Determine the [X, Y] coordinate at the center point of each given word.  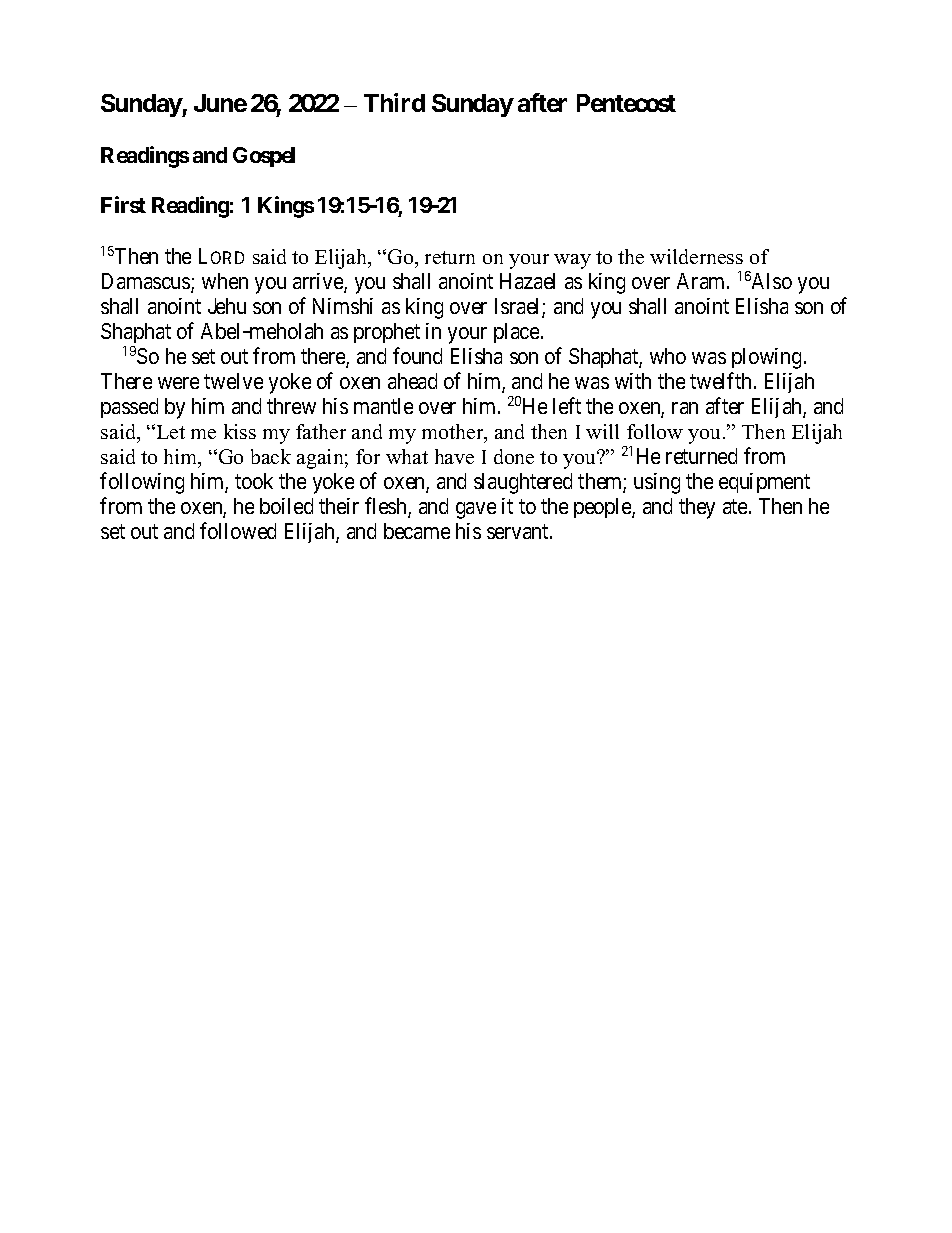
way [572, 261]
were [178, 383]
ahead [412, 381]
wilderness [696, 256]
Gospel [264, 157]
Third [394, 102]
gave [476, 510]
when [225, 281]
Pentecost [626, 103]
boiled [286, 506]
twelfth [722, 380]
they [697, 508]
